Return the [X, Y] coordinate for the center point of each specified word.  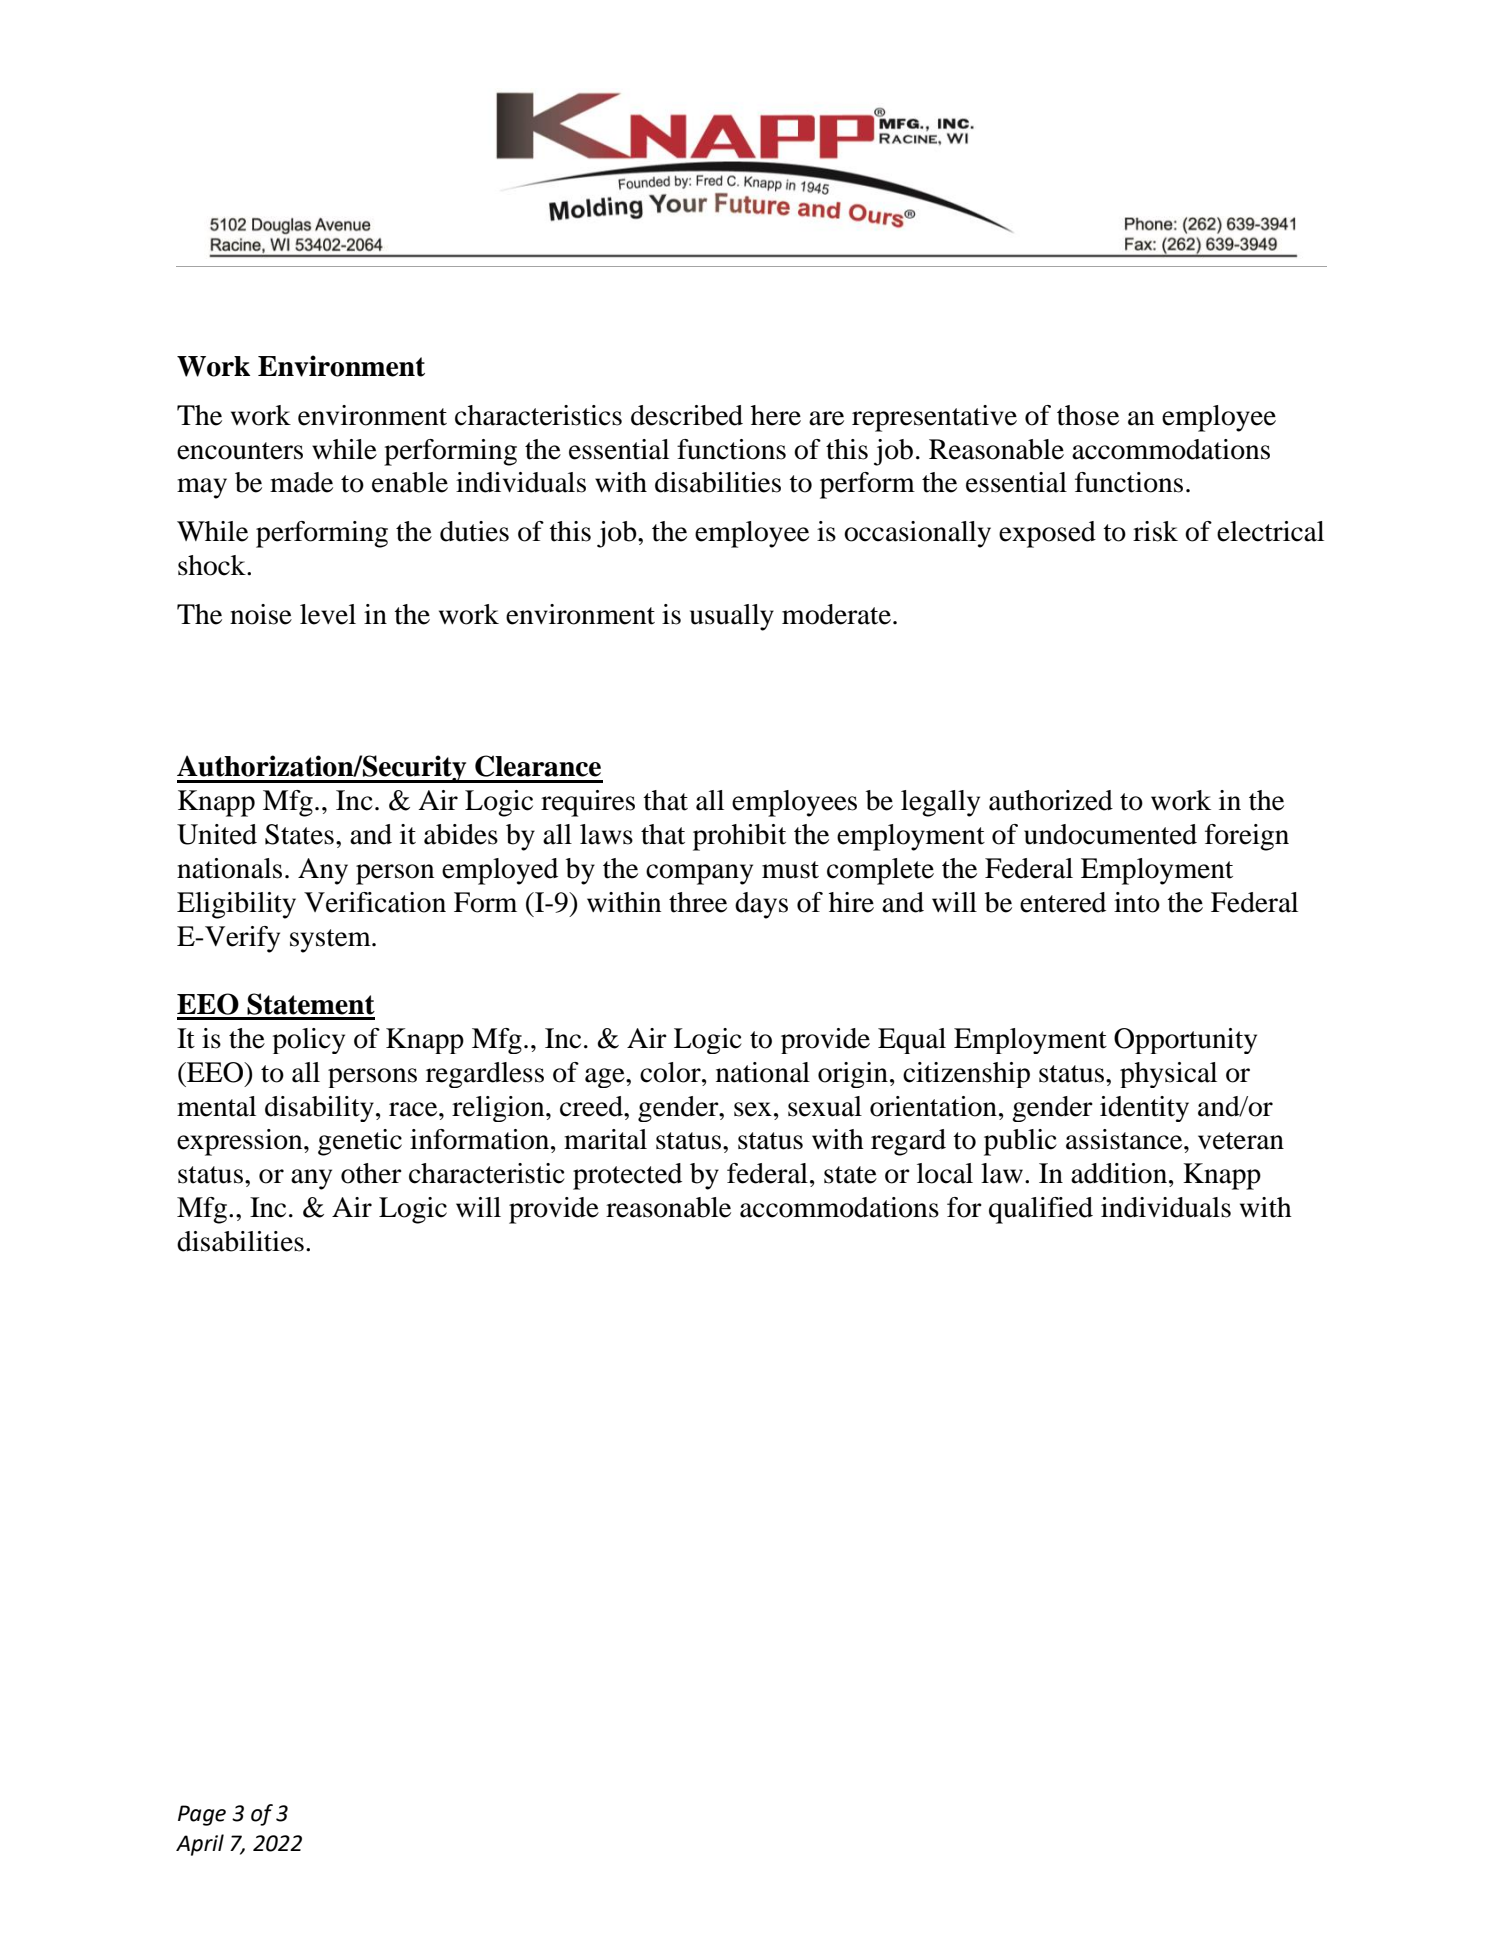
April [200, 1845]
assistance [1125, 1139]
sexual [825, 1106]
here [776, 415]
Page [202, 1815]
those [1088, 415]
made [301, 482]
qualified [1041, 1210]
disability [319, 1109]
